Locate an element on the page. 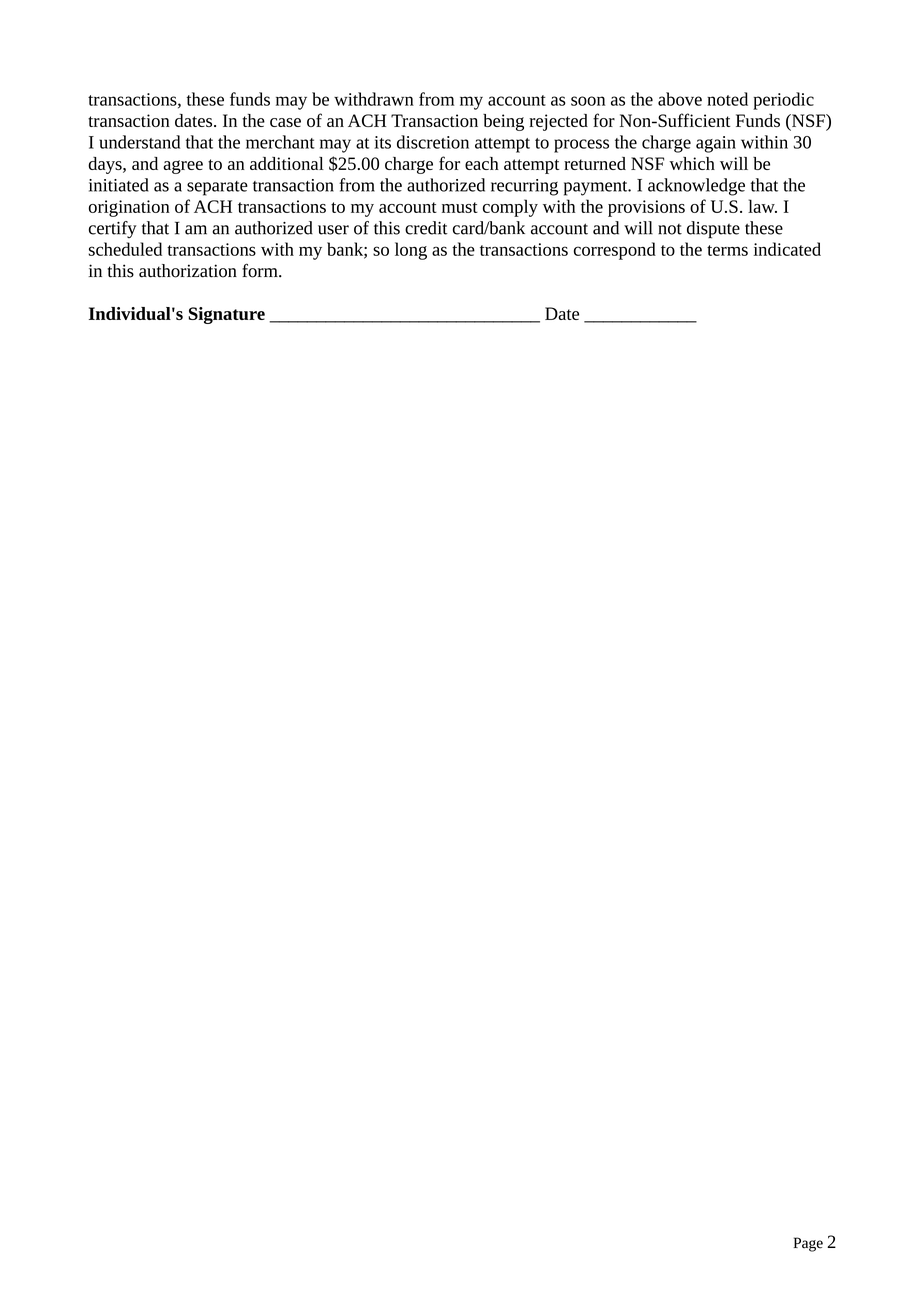 Image resolution: width=924 pixels, height=1308 pixels. again is located at coordinates (716, 144).
